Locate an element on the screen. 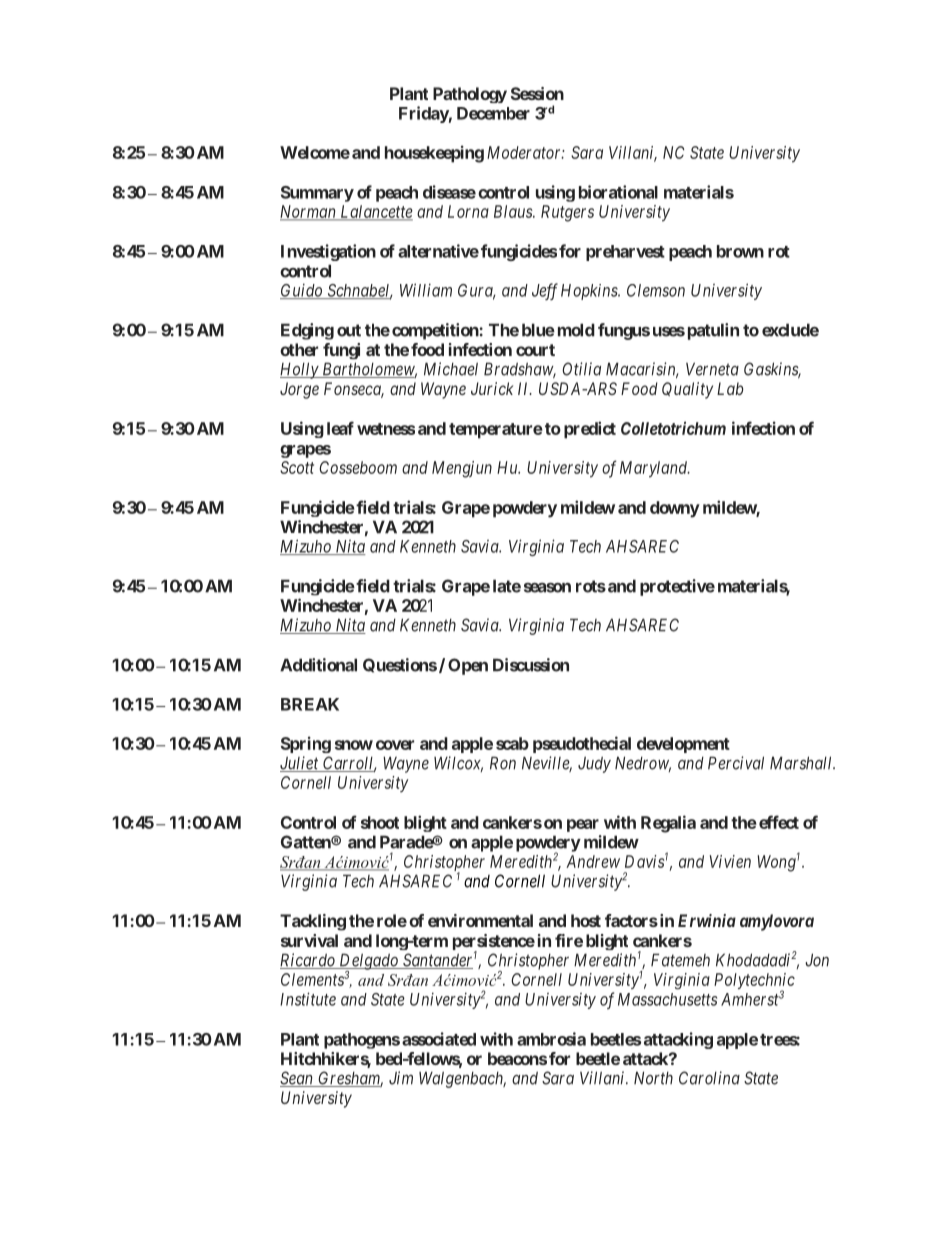 Image resolution: width=952 pixels, height=1233 pixels. ambrosia is located at coordinates (551, 1039).
